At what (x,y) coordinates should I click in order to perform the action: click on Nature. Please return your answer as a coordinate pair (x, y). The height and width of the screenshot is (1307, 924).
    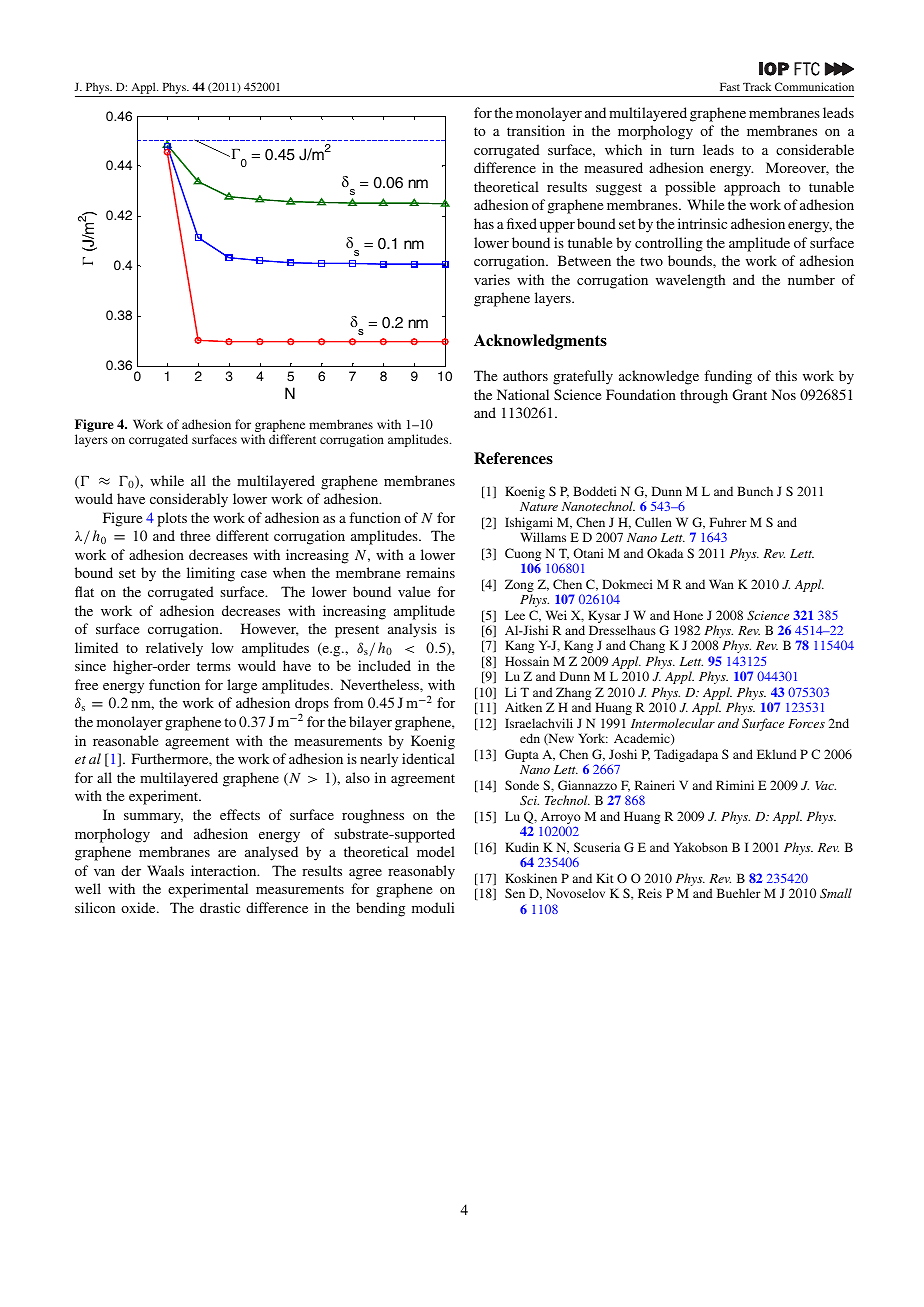
    Looking at the image, I should click on (539, 506).
